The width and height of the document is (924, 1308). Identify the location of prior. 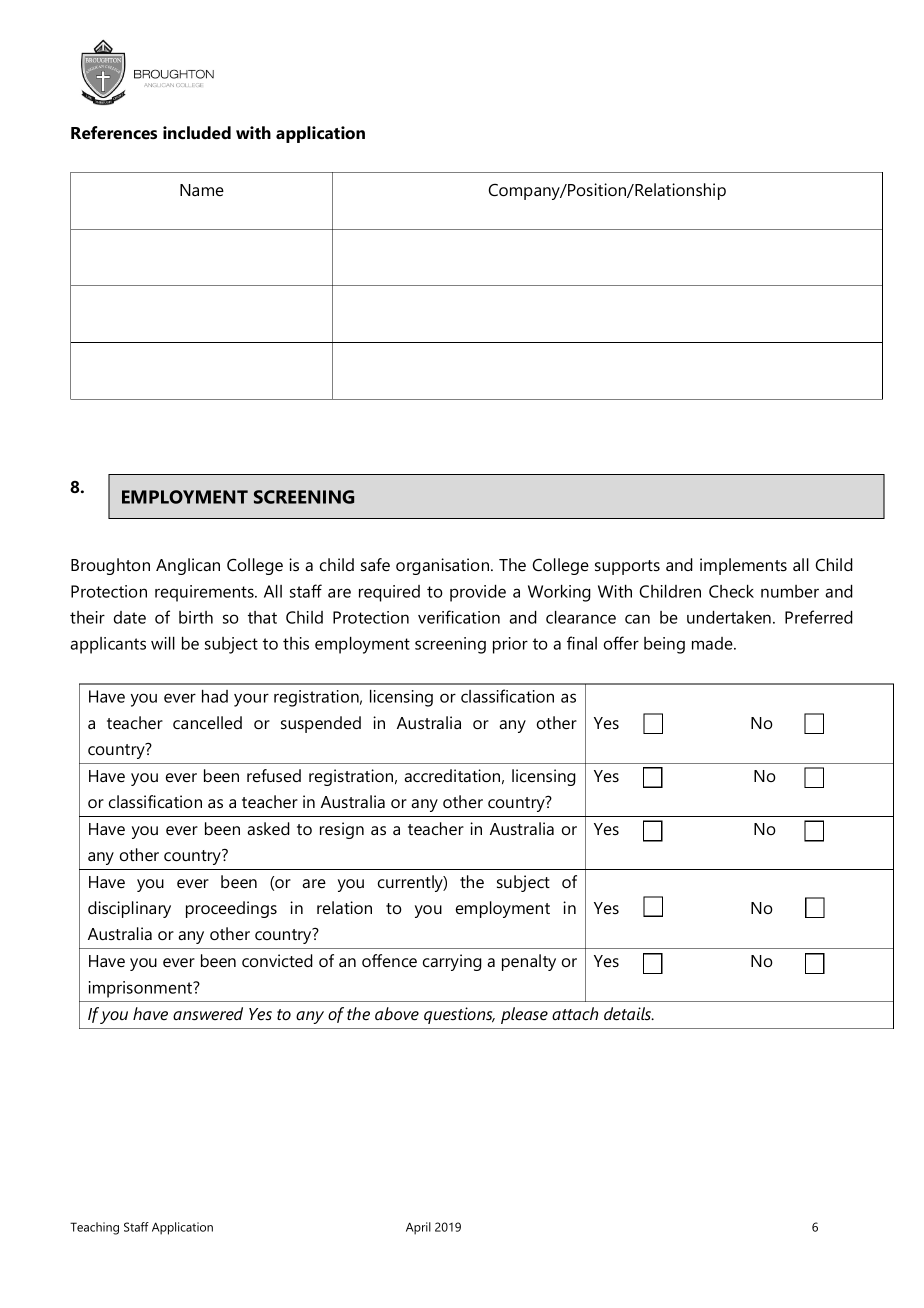
(510, 645).
